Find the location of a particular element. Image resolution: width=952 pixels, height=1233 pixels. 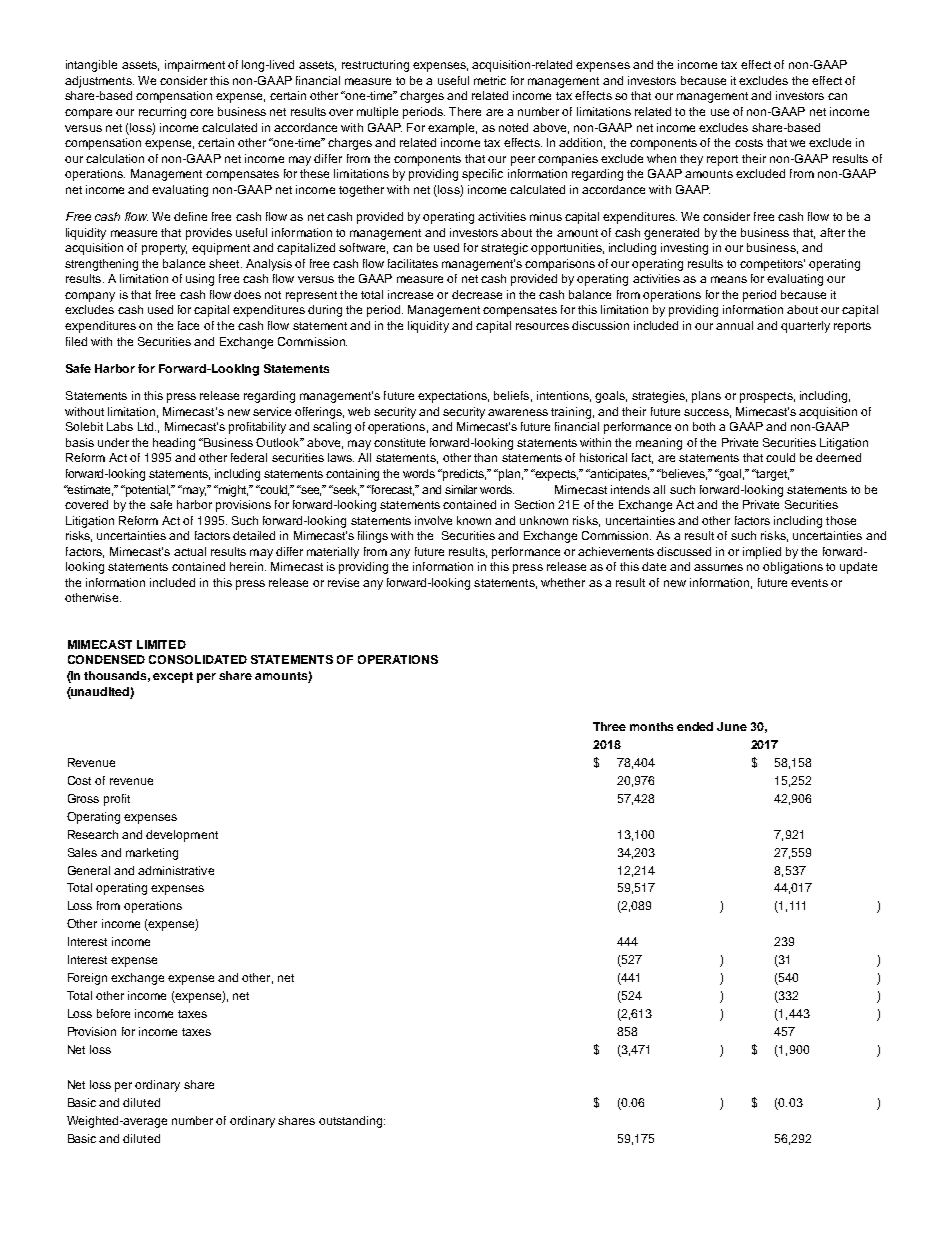

decrease is located at coordinates (477, 294).
